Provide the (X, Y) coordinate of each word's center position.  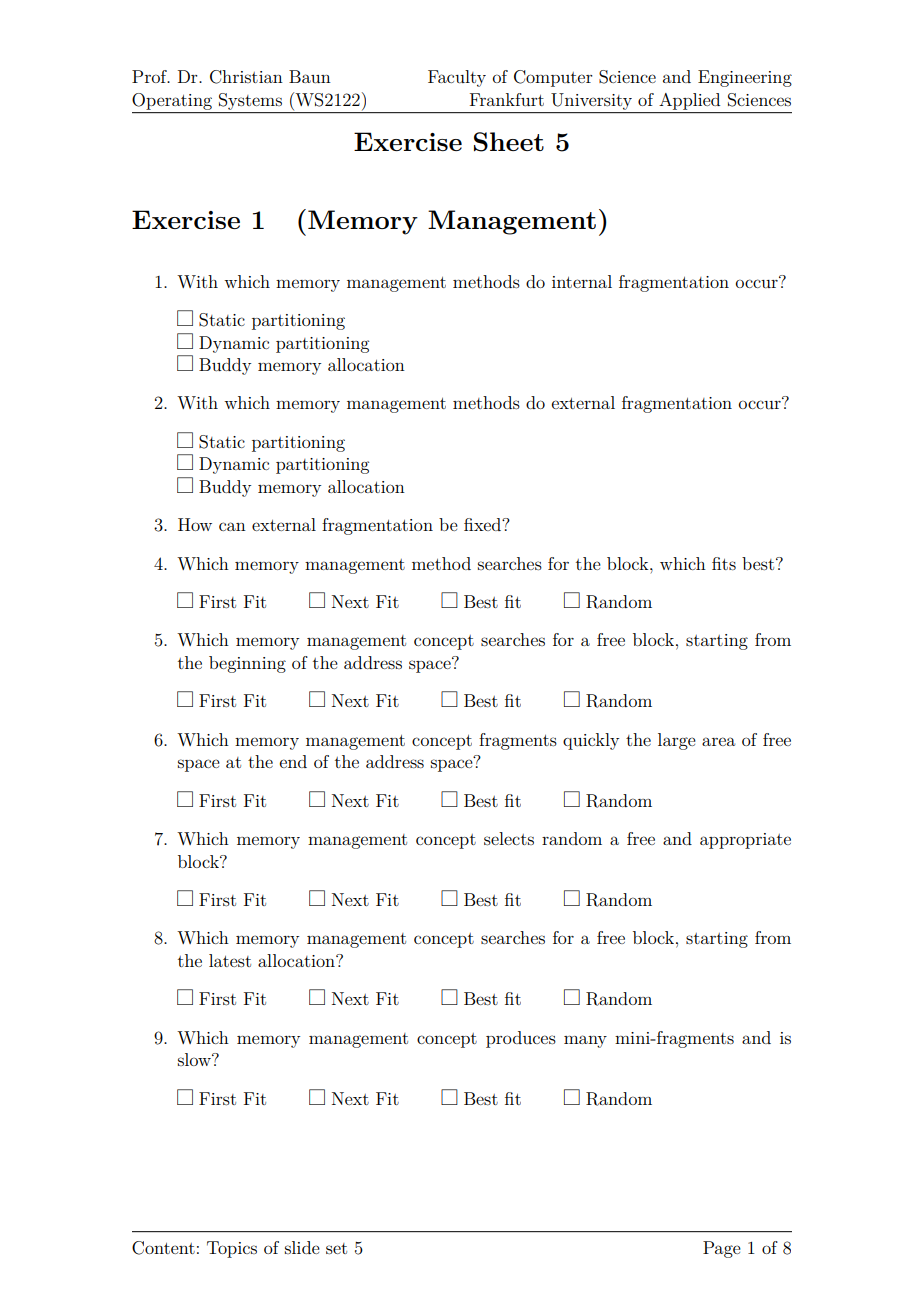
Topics (232, 1249)
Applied (690, 101)
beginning (247, 664)
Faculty (457, 78)
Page (722, 1249)
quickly (591, 741)
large (677, 741)
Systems (250, 101)
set (336, 1248)
